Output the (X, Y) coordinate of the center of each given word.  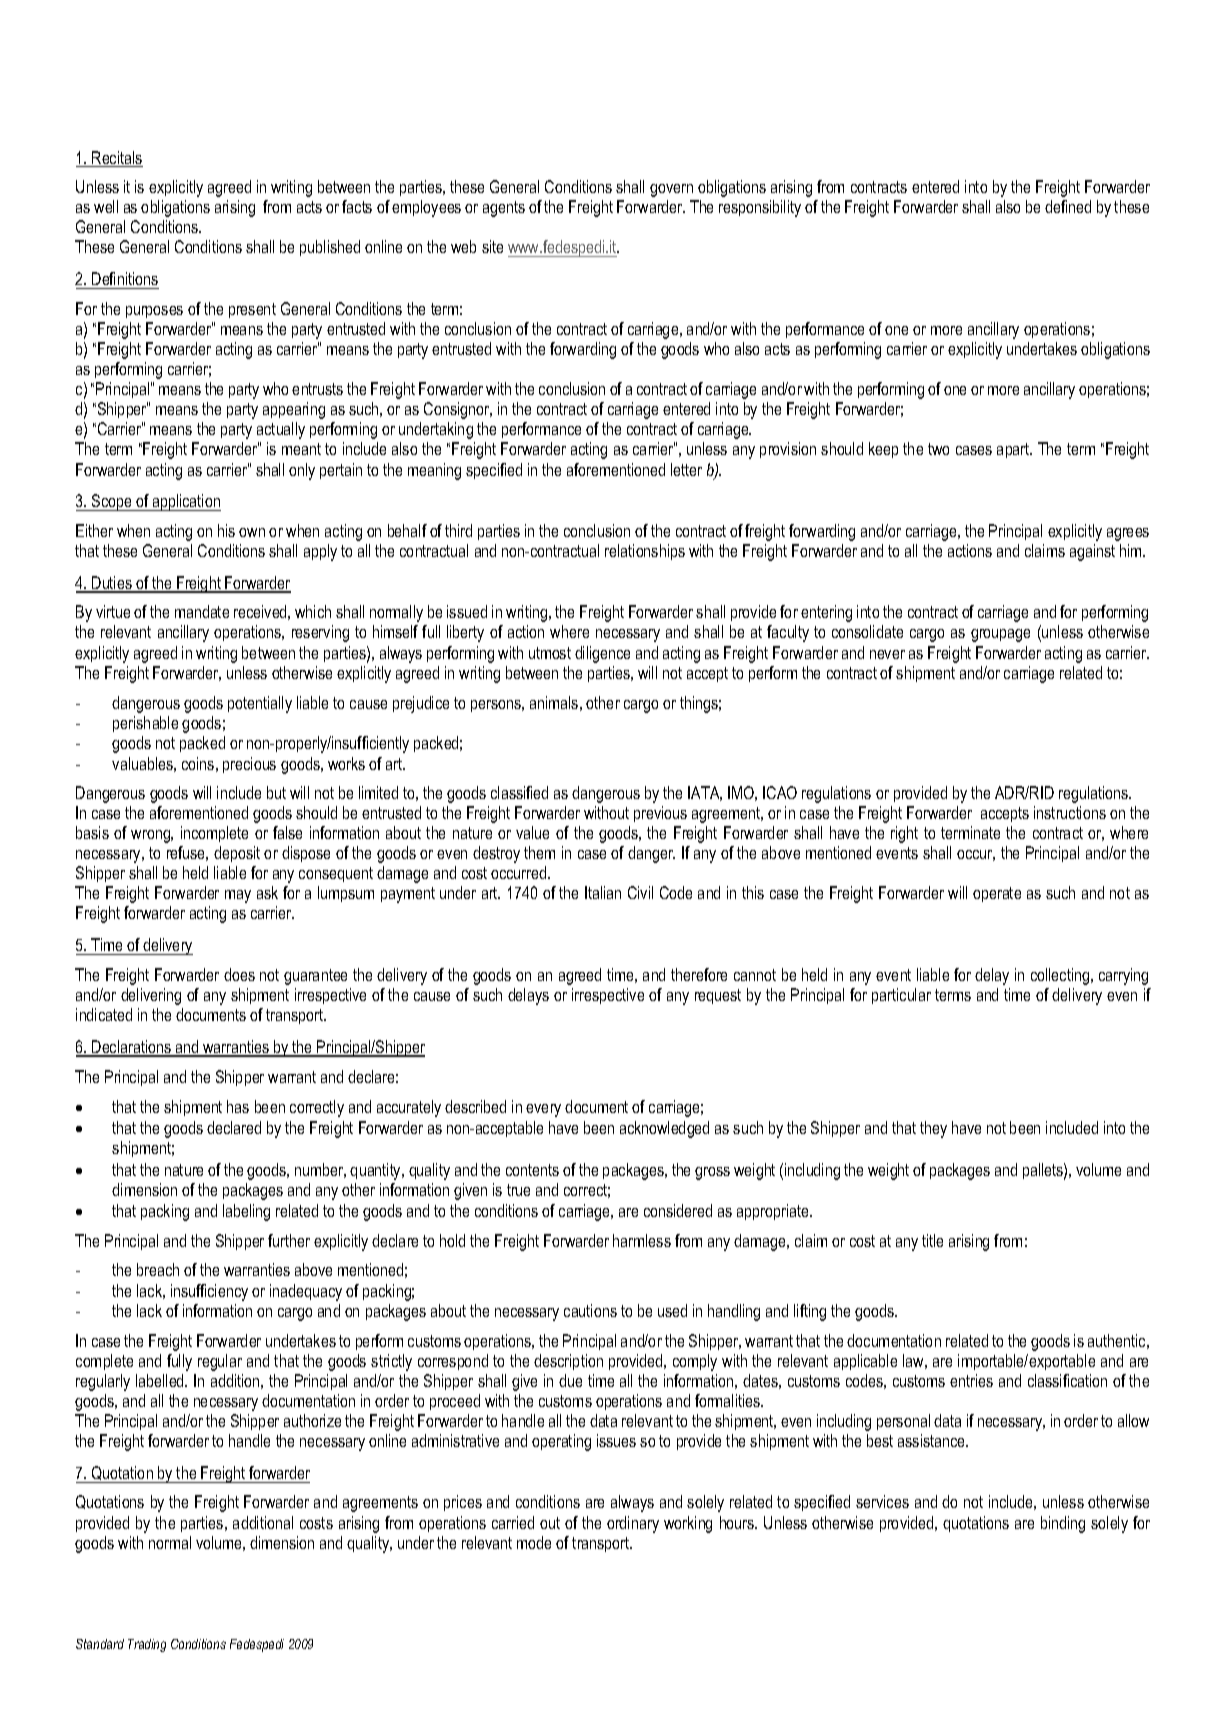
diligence (602, 654)
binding (1063, 1524)
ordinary (633, 1524)
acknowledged (664, 1129)
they (933, 1129)
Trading (147, 1645)
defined (1068, 206)
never (887, 654)
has (238, 1106)
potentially (260, 704)
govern (671, 190)
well (106, 206)
